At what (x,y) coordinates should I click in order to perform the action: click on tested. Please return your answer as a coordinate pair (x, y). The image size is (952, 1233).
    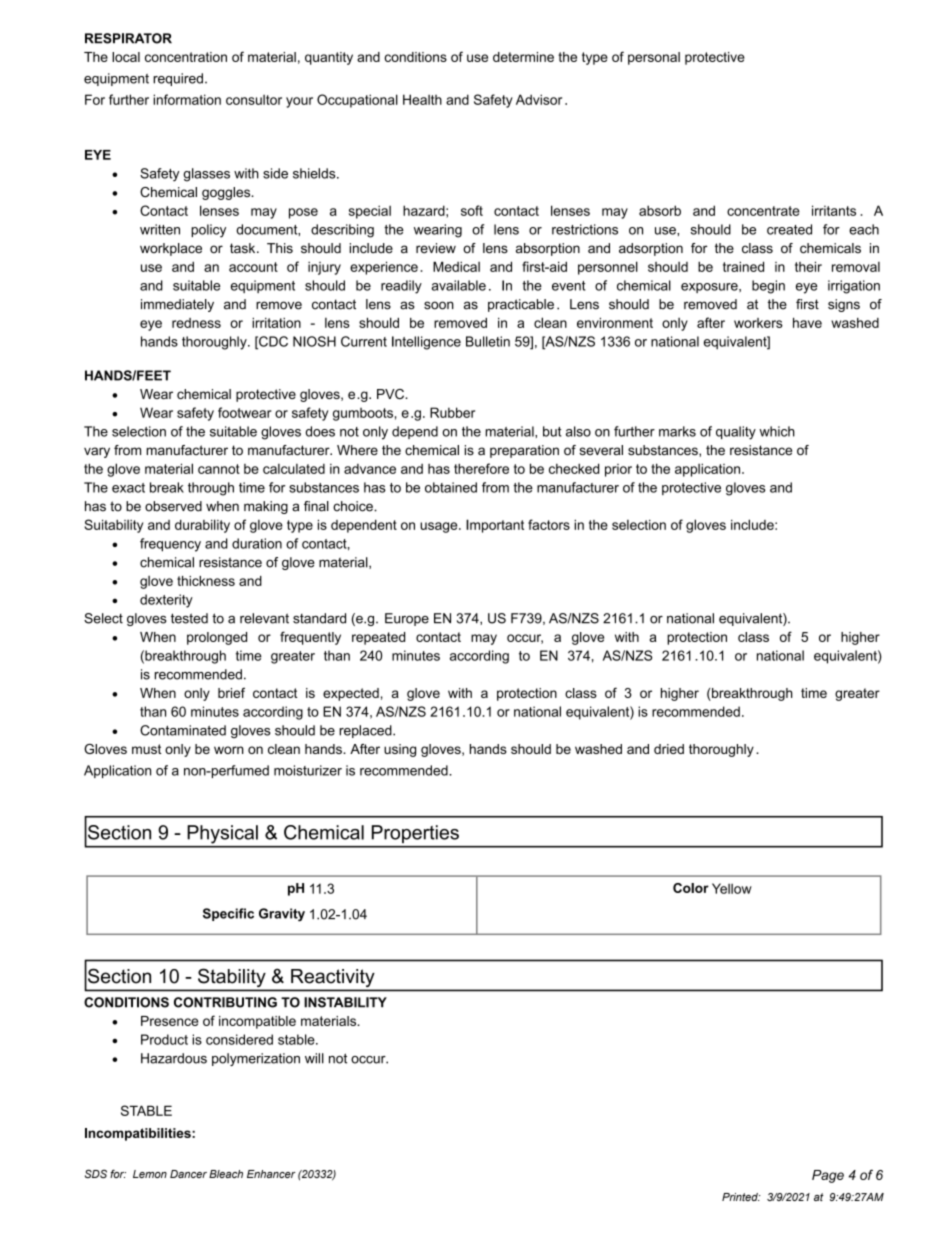
    Looking at the image, I should click on (189, 618).
